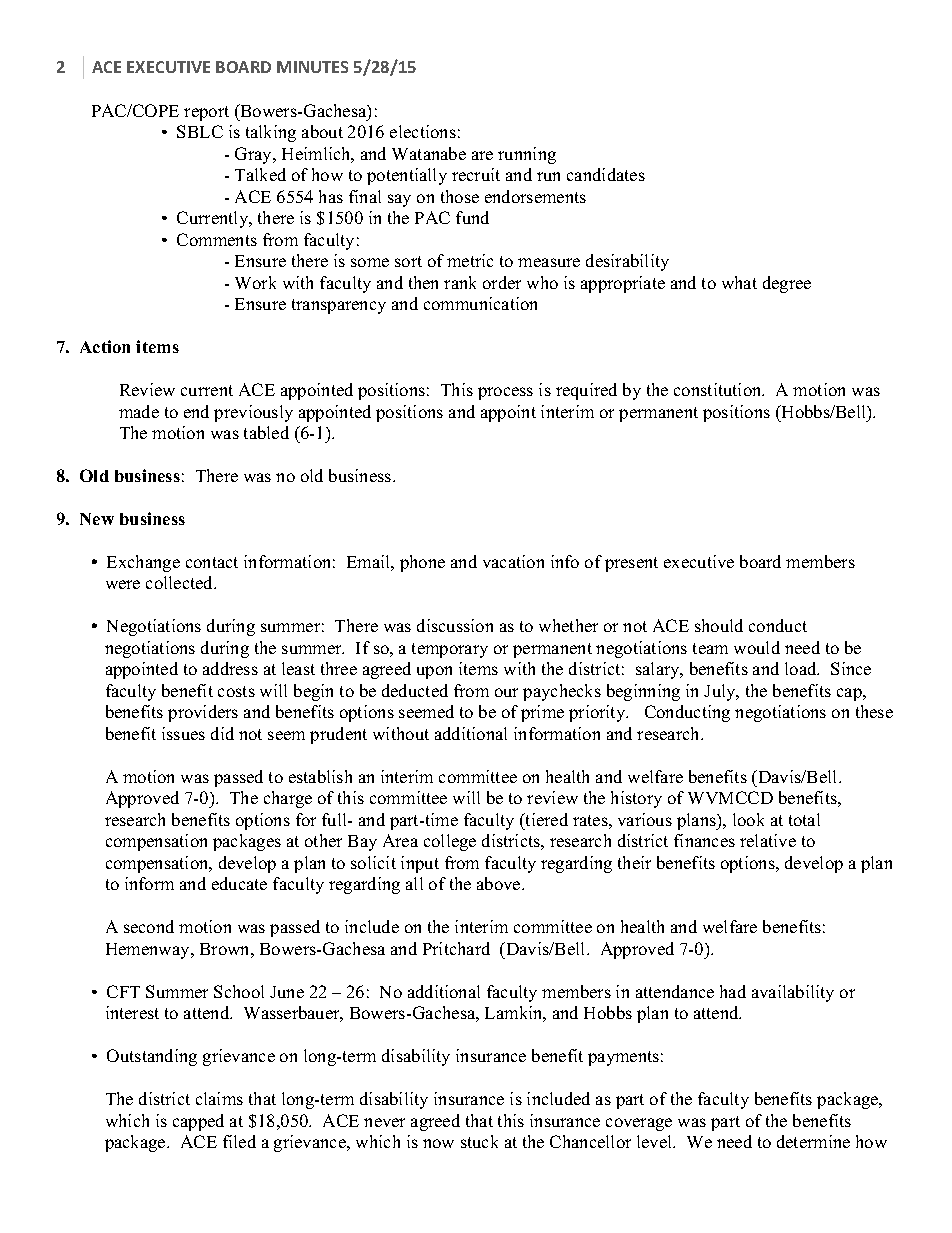  What do you see at coordinates (719, 389) in the image?
I see `constitution` at bounding box center [719, 389].
